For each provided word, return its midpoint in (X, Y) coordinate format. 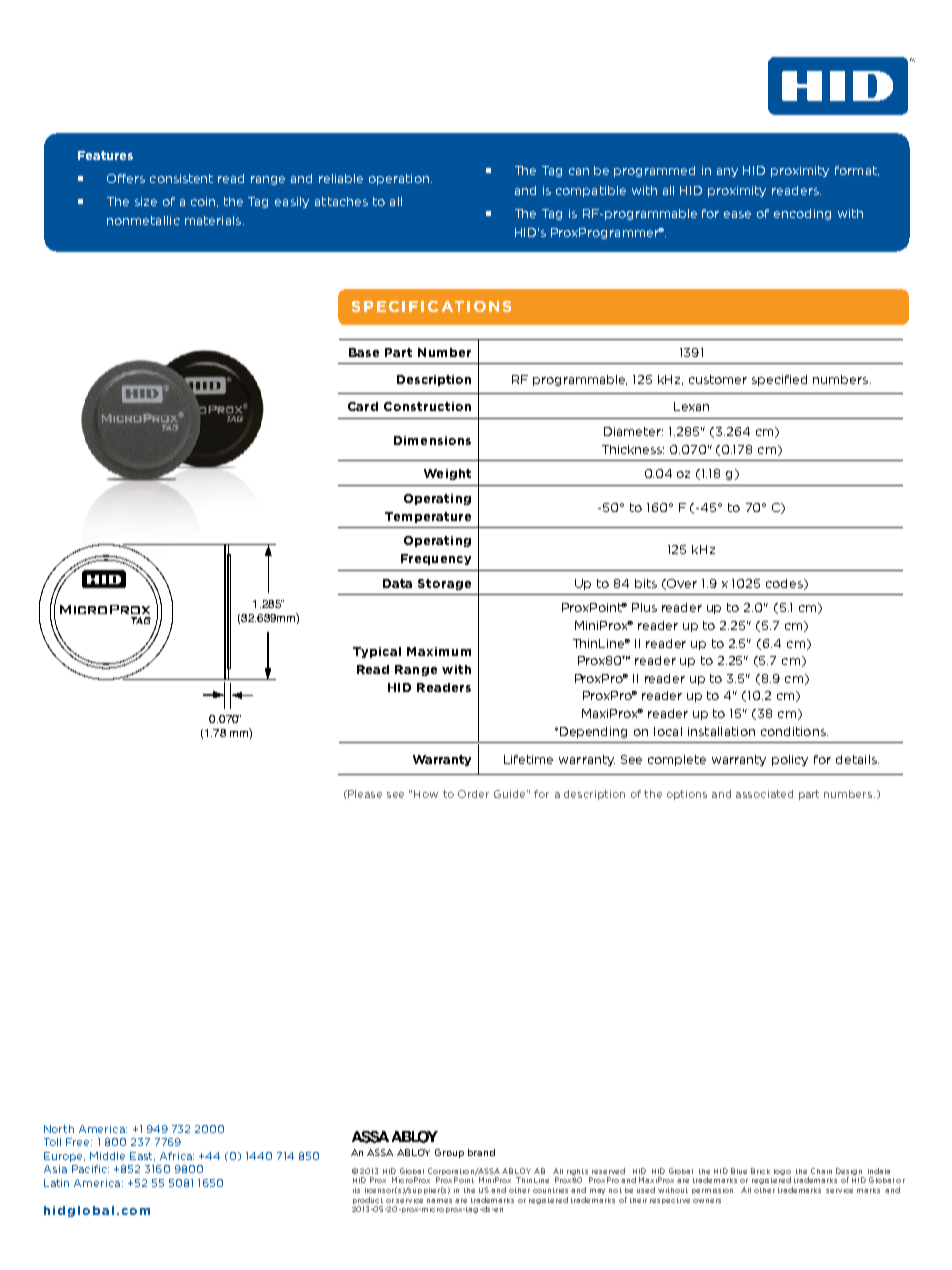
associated (764, 794)
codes (785, 584)
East (142, 1156)
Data (397, 583)
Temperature (428, 517)
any (727, 172)
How (426, 794)
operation (399, 179)
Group (449, 1153)
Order (473, 794)
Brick (760, 1171)
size (146, 201)
